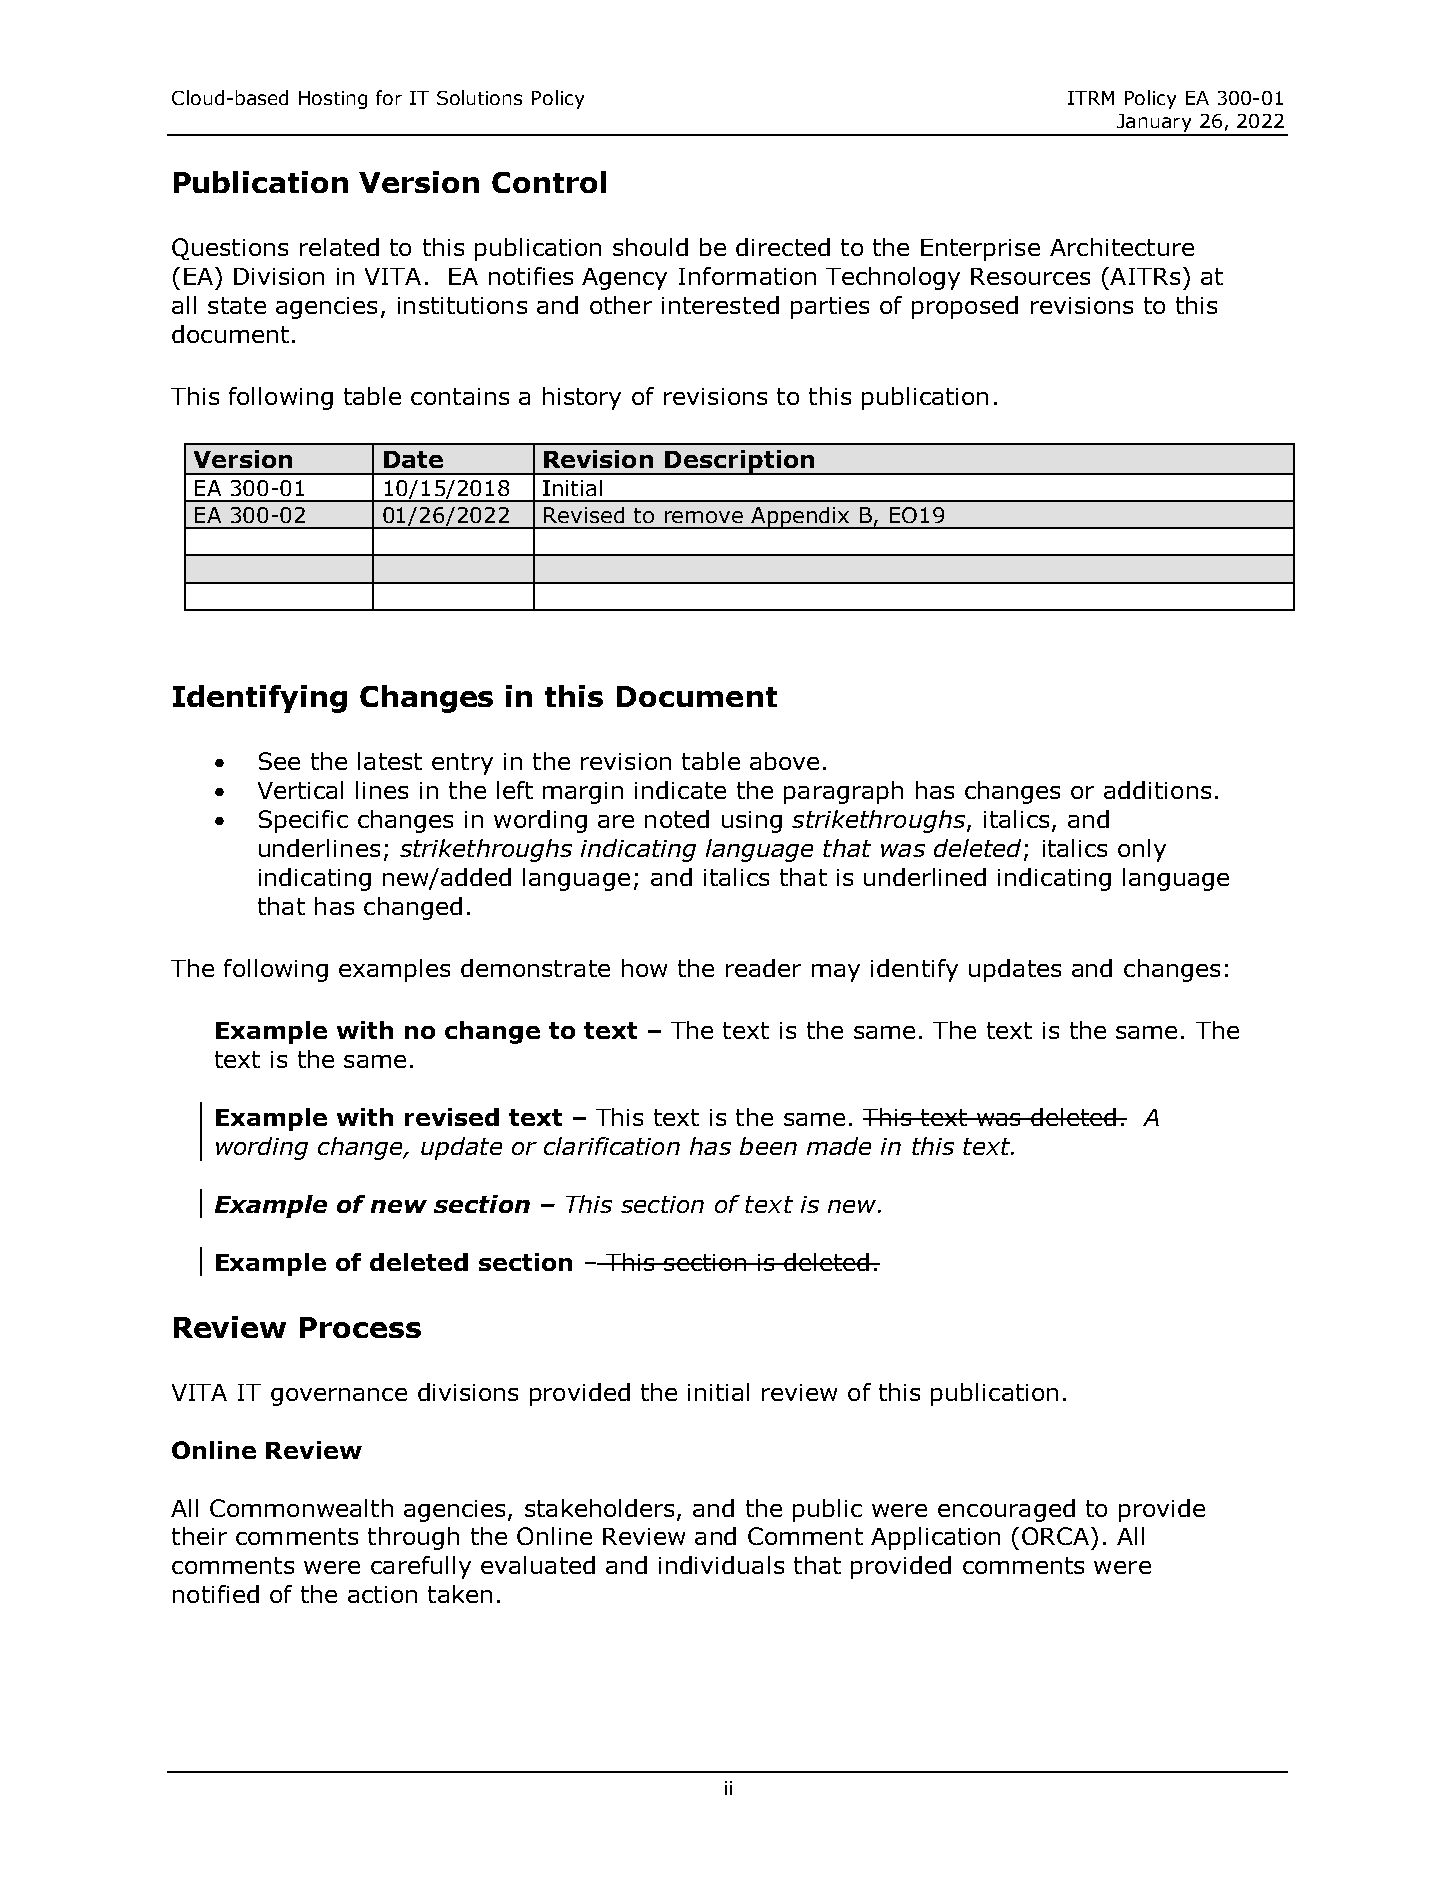  Describe the element at coordinates (1157, 790) in the page. I see `additions` at that location.
